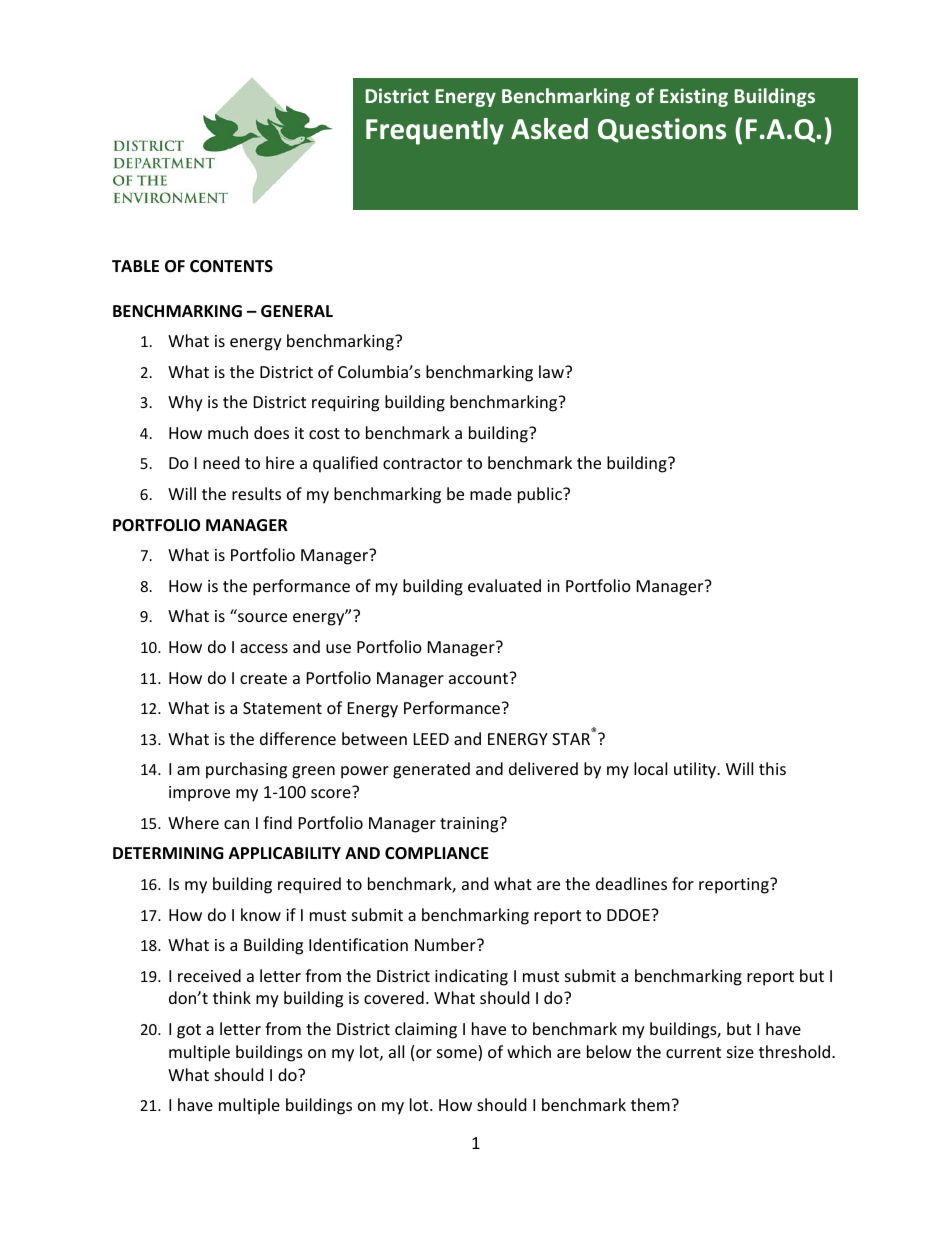 The height and width of the screenshot is (1233, 952). Describe the element at coordinates (504, 585) in the screenshot. I see `evaluated` at that location.
